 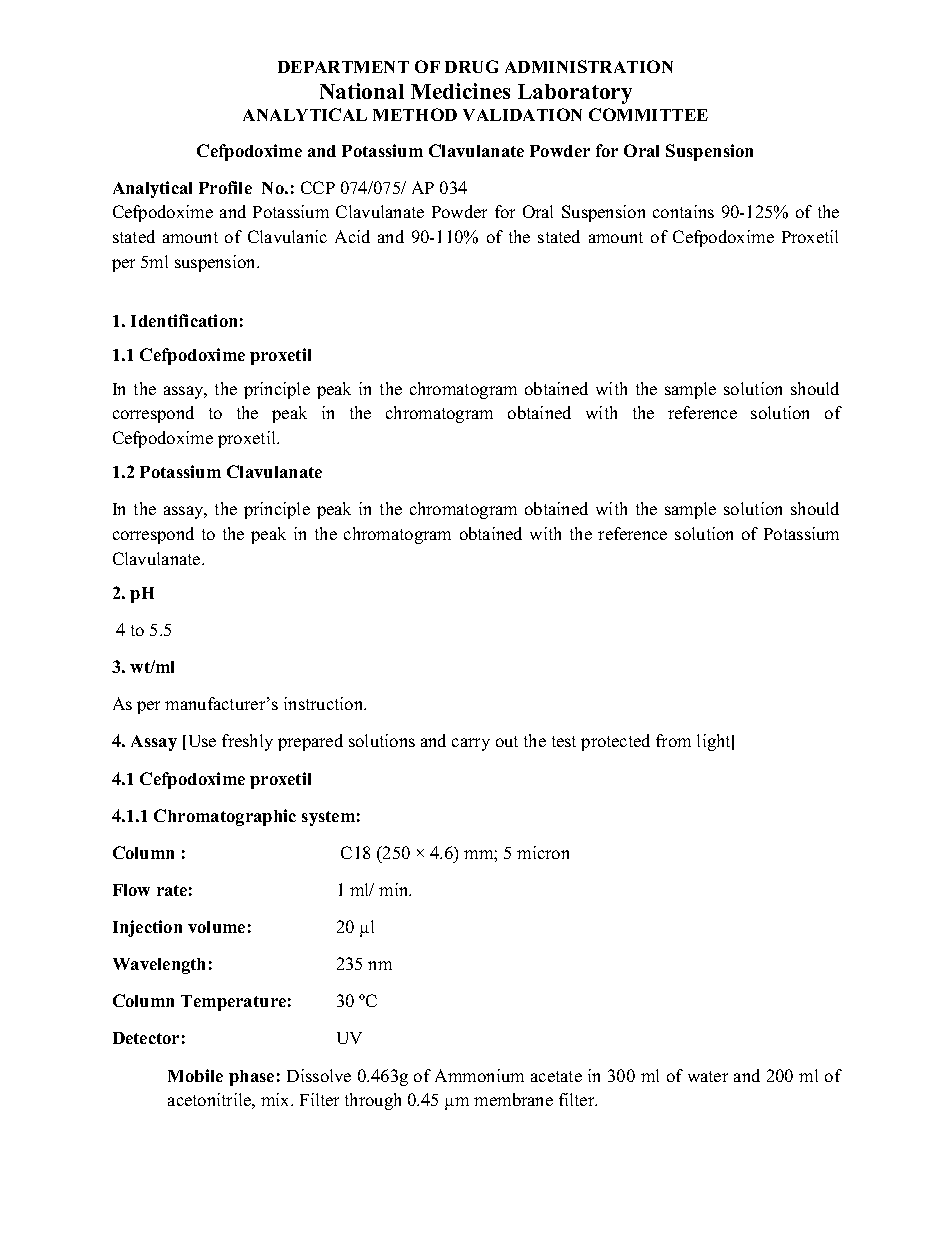 I want to click on Use, so click(x=202, y=741).
